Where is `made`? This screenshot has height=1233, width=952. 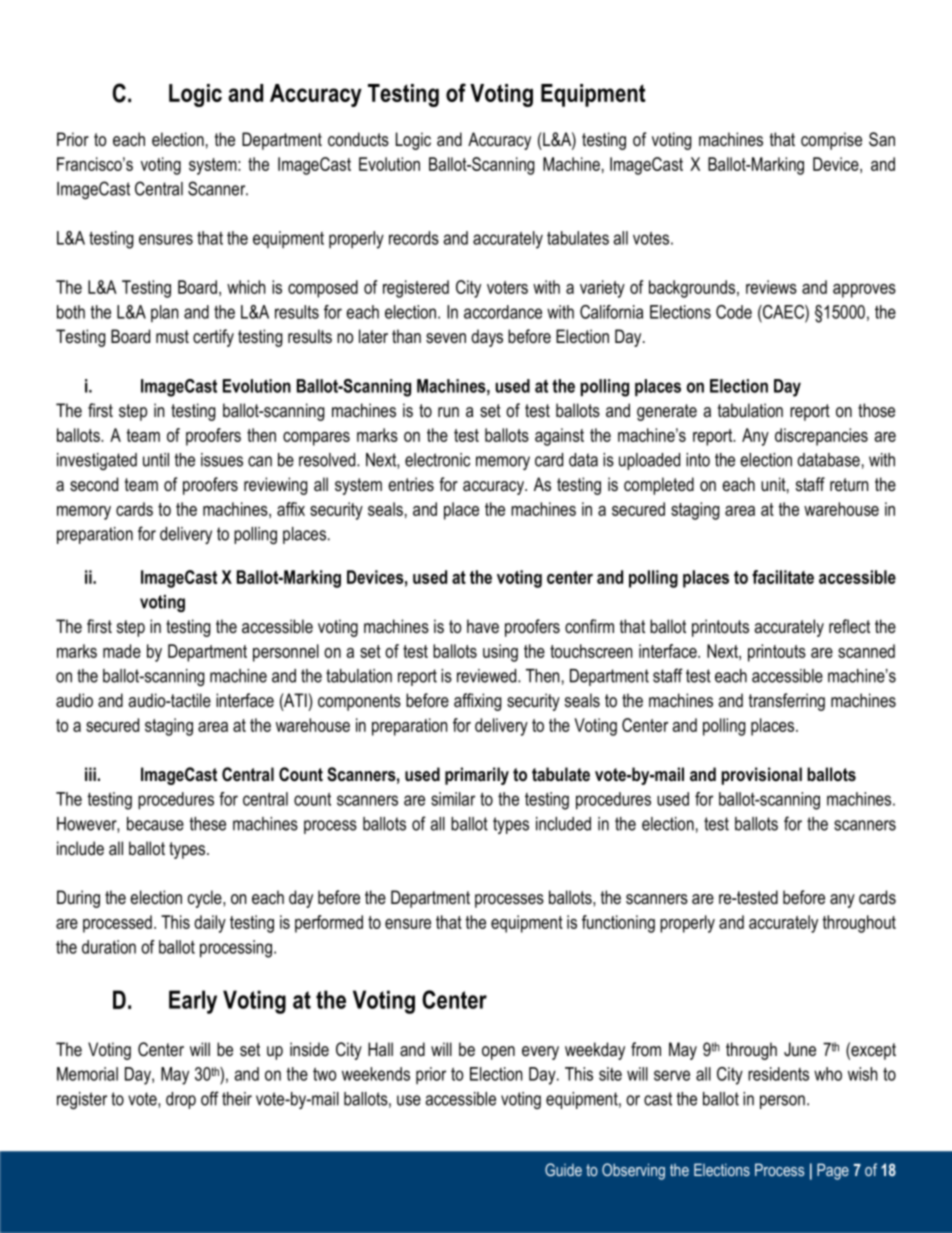 made is located at coordinates (122, 651).
